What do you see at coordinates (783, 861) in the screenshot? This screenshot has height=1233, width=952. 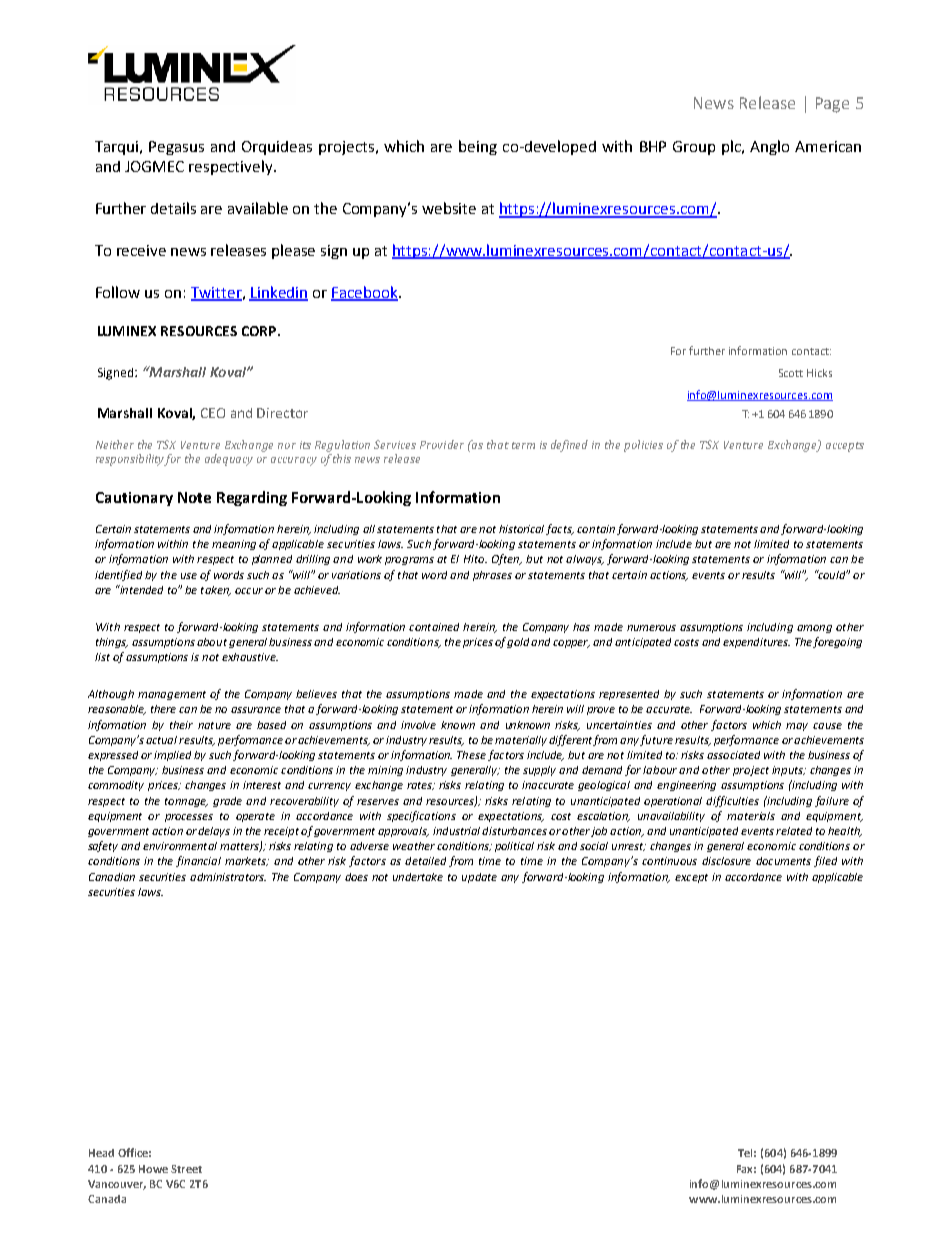 I see `documents` at bounding box center [783, 861].
